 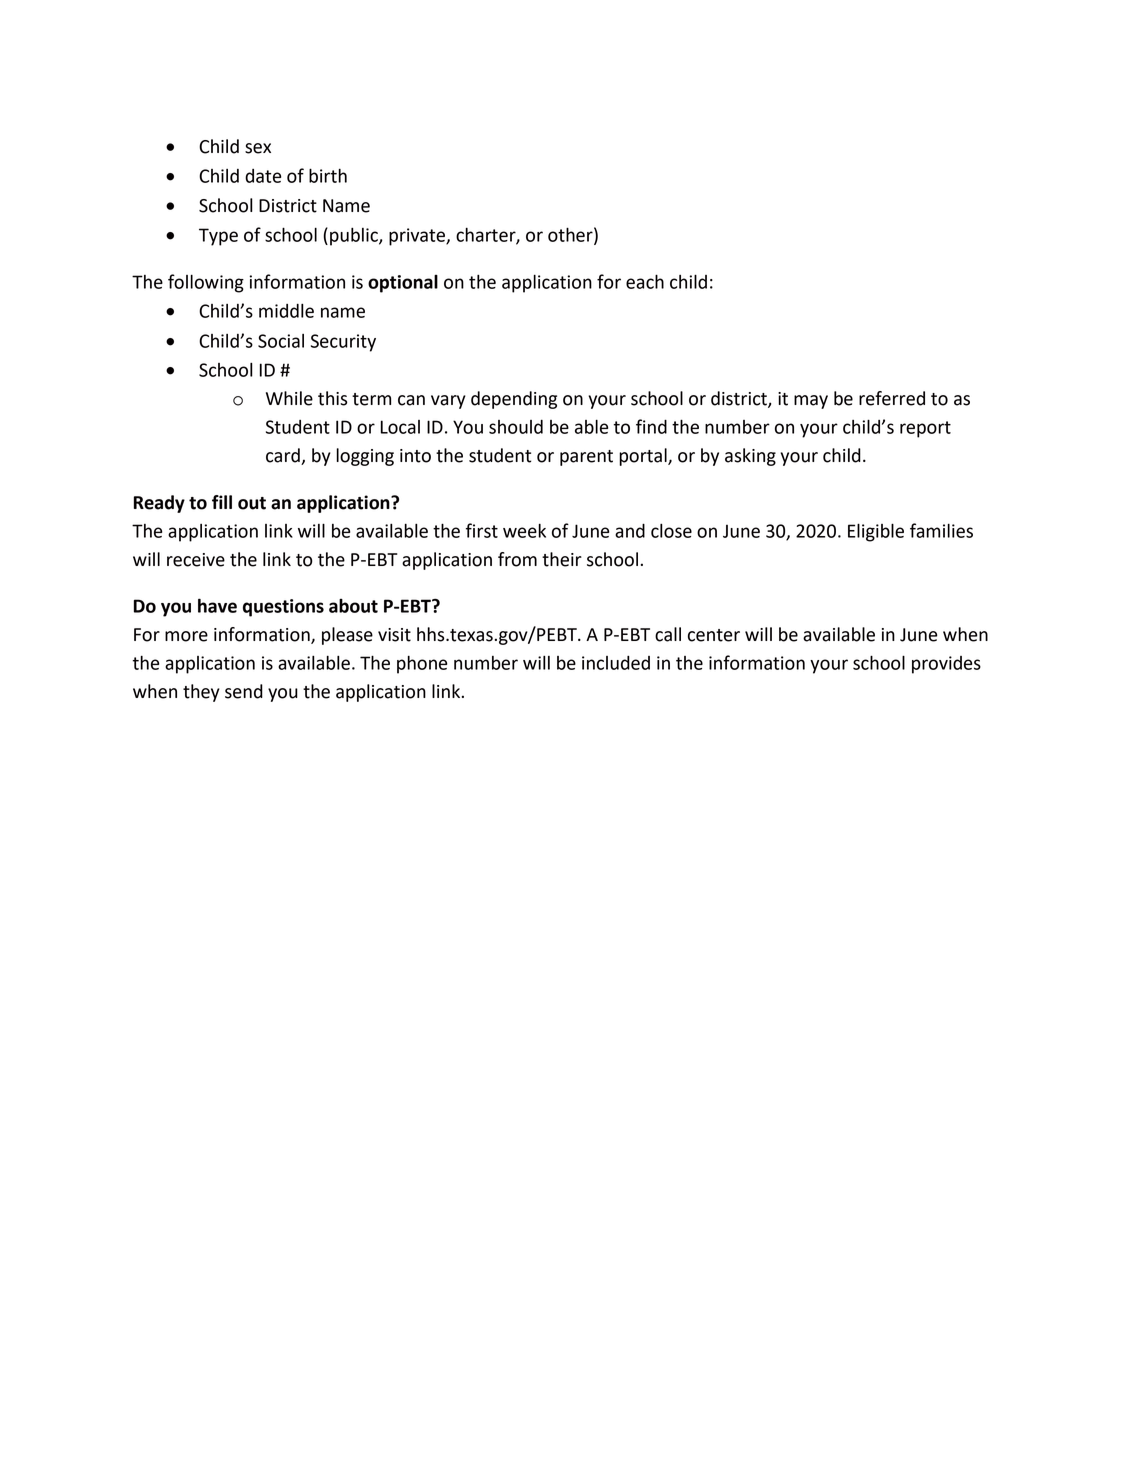 What do you see at coordinates (811, 402) in the document?
I see `may` at bounding box center [811, 402].
